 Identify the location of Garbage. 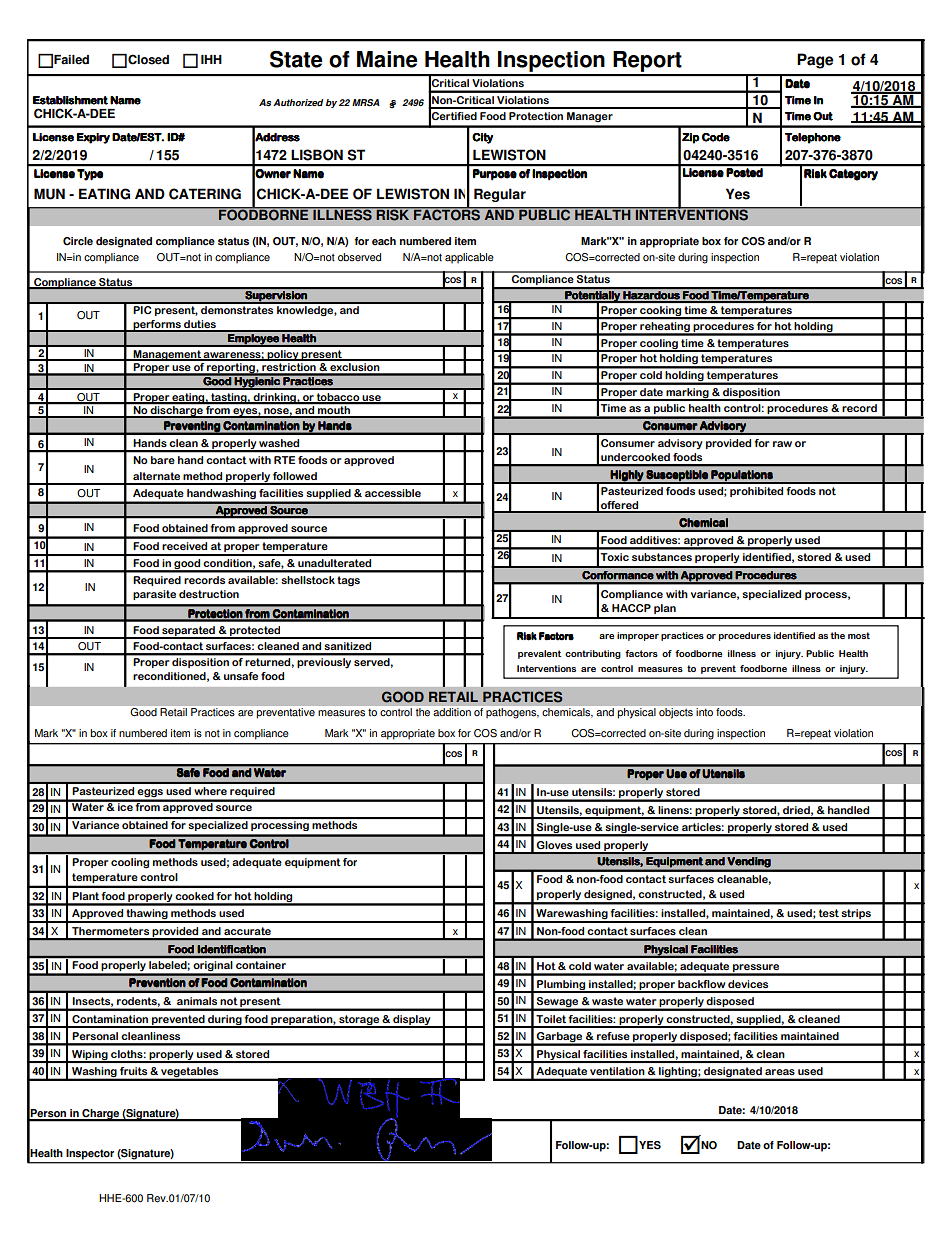
(560, 1038).
